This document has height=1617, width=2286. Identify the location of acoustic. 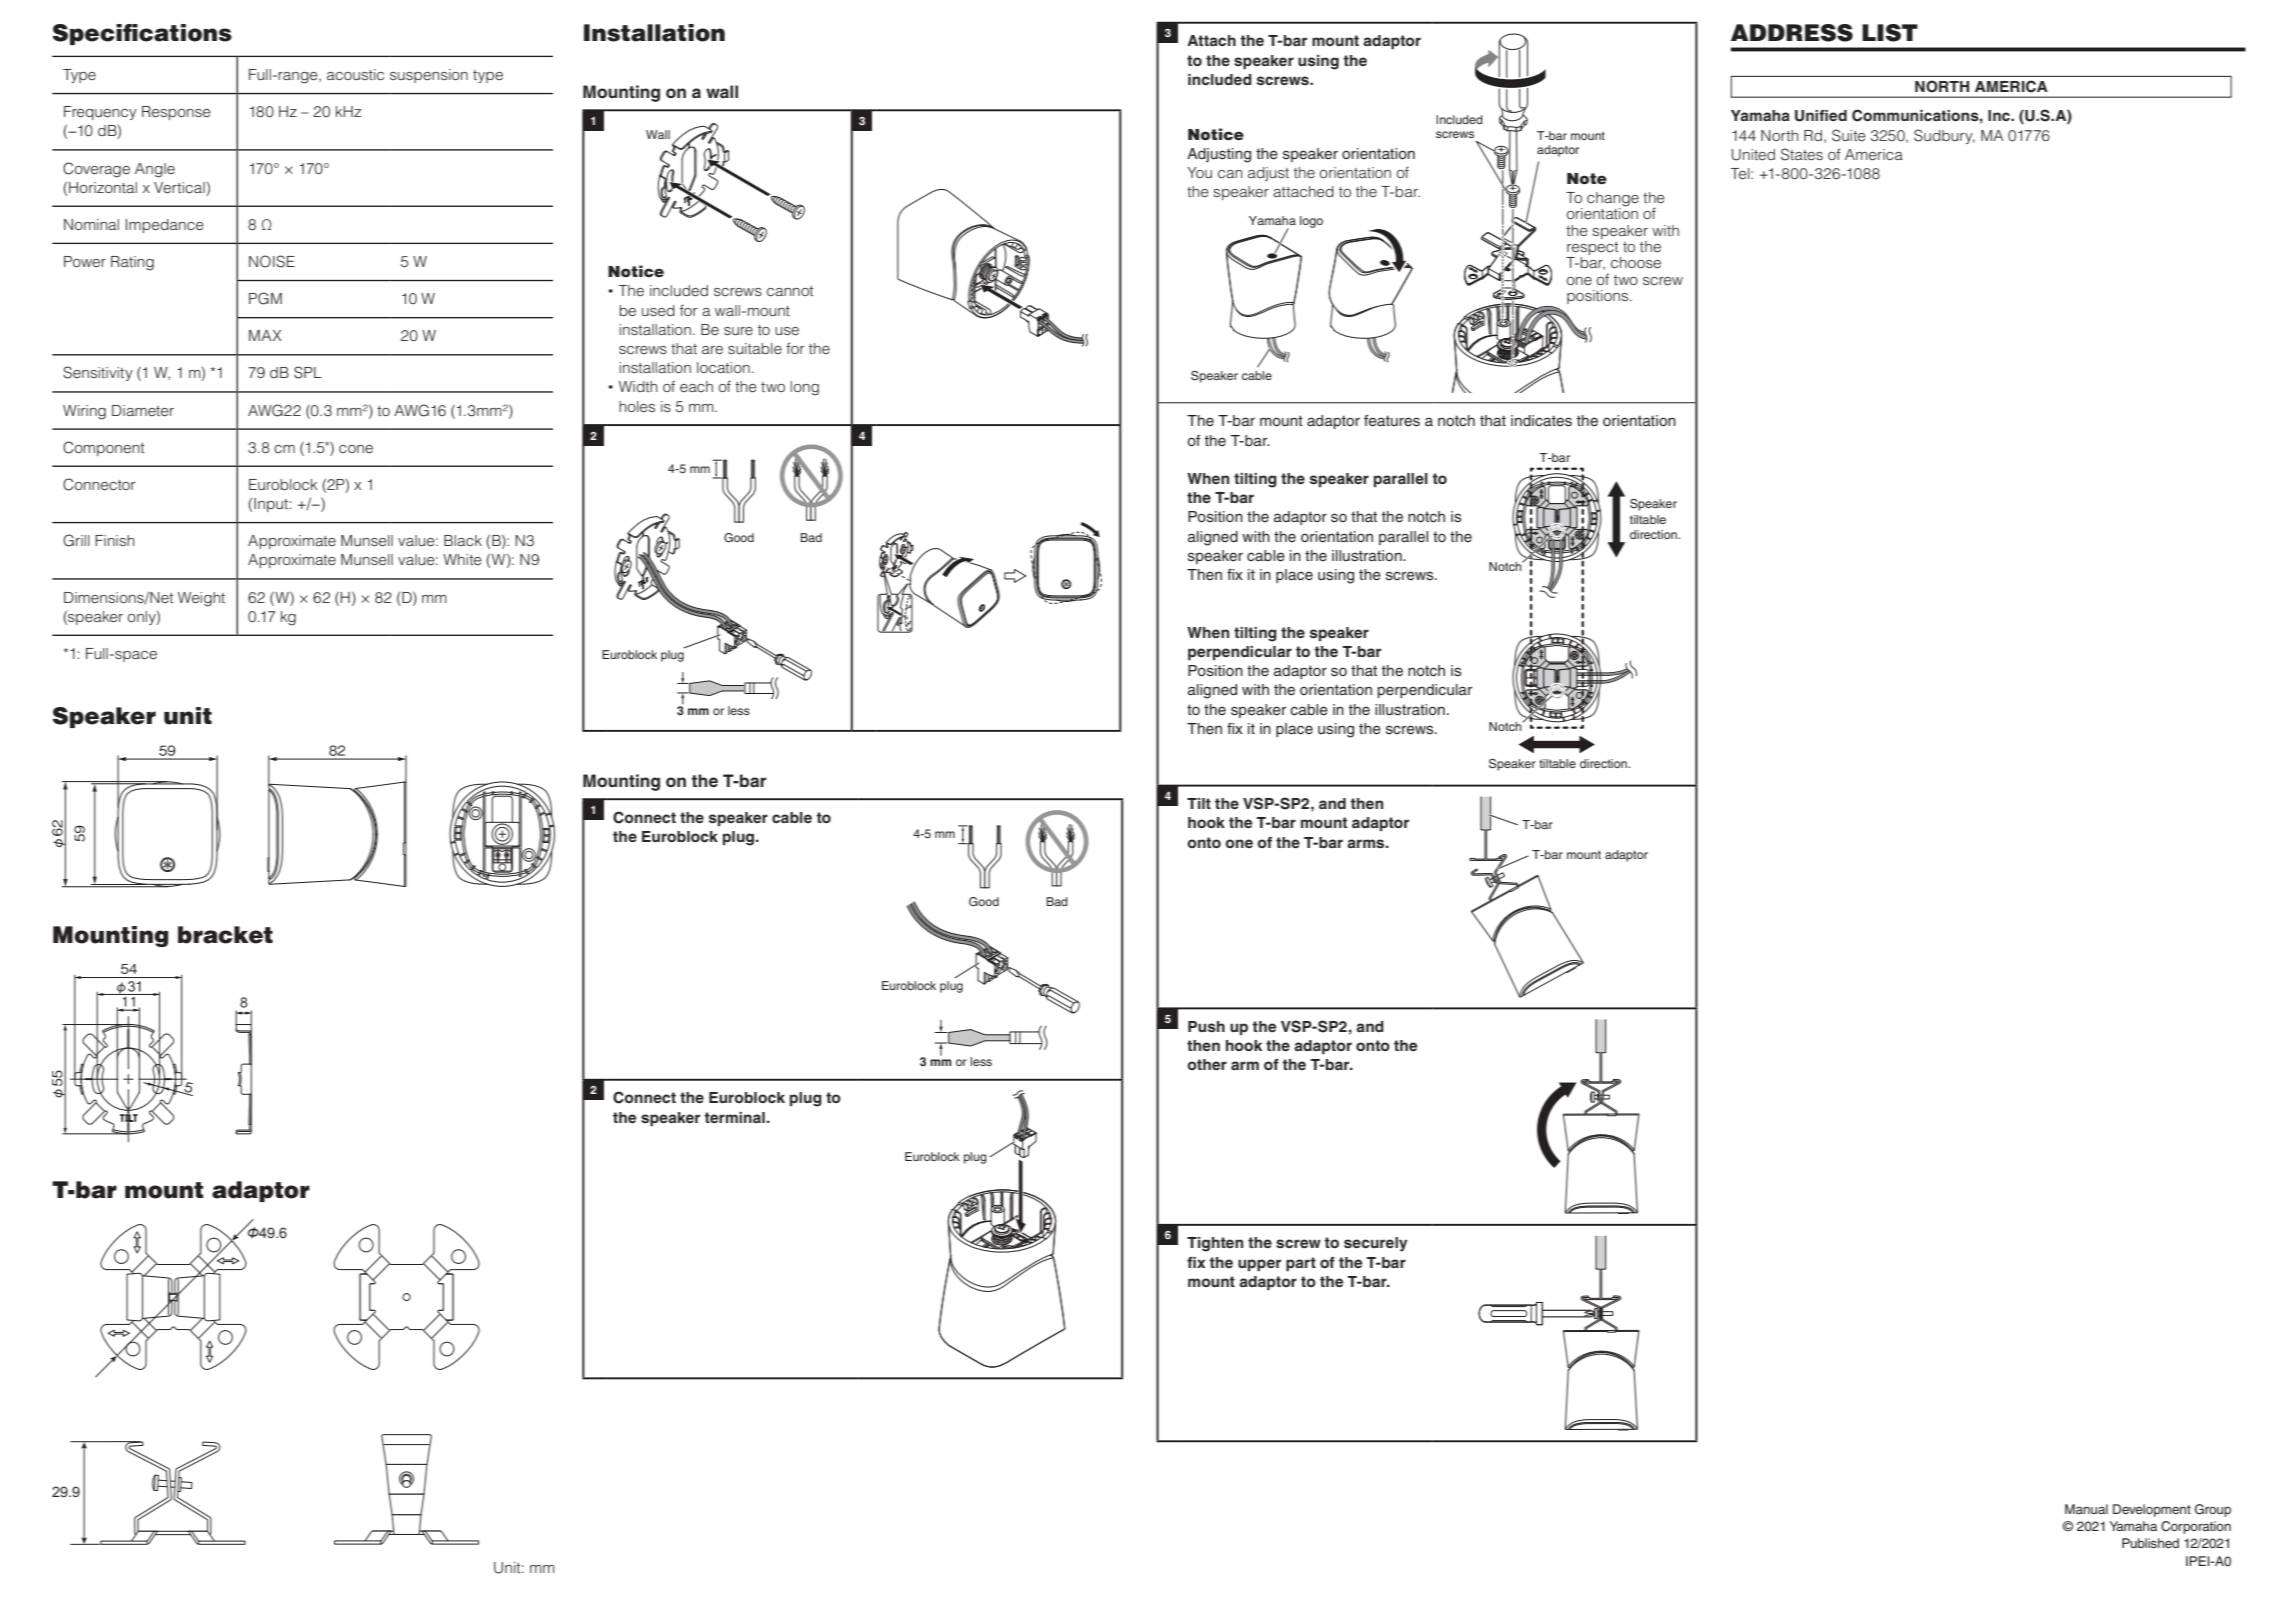
(355, 74).
